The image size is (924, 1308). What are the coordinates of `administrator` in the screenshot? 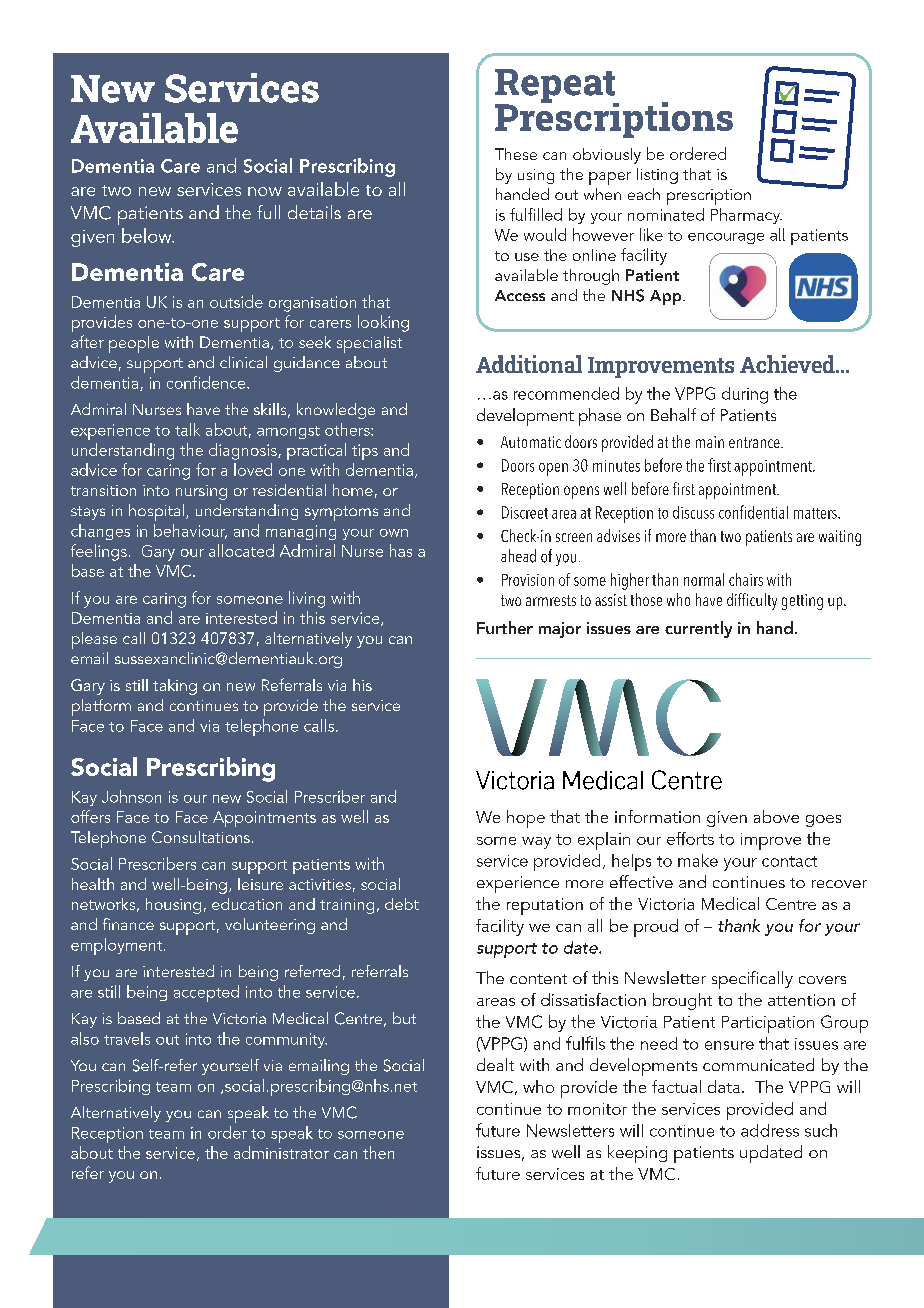 It's located at (281, 1152).
